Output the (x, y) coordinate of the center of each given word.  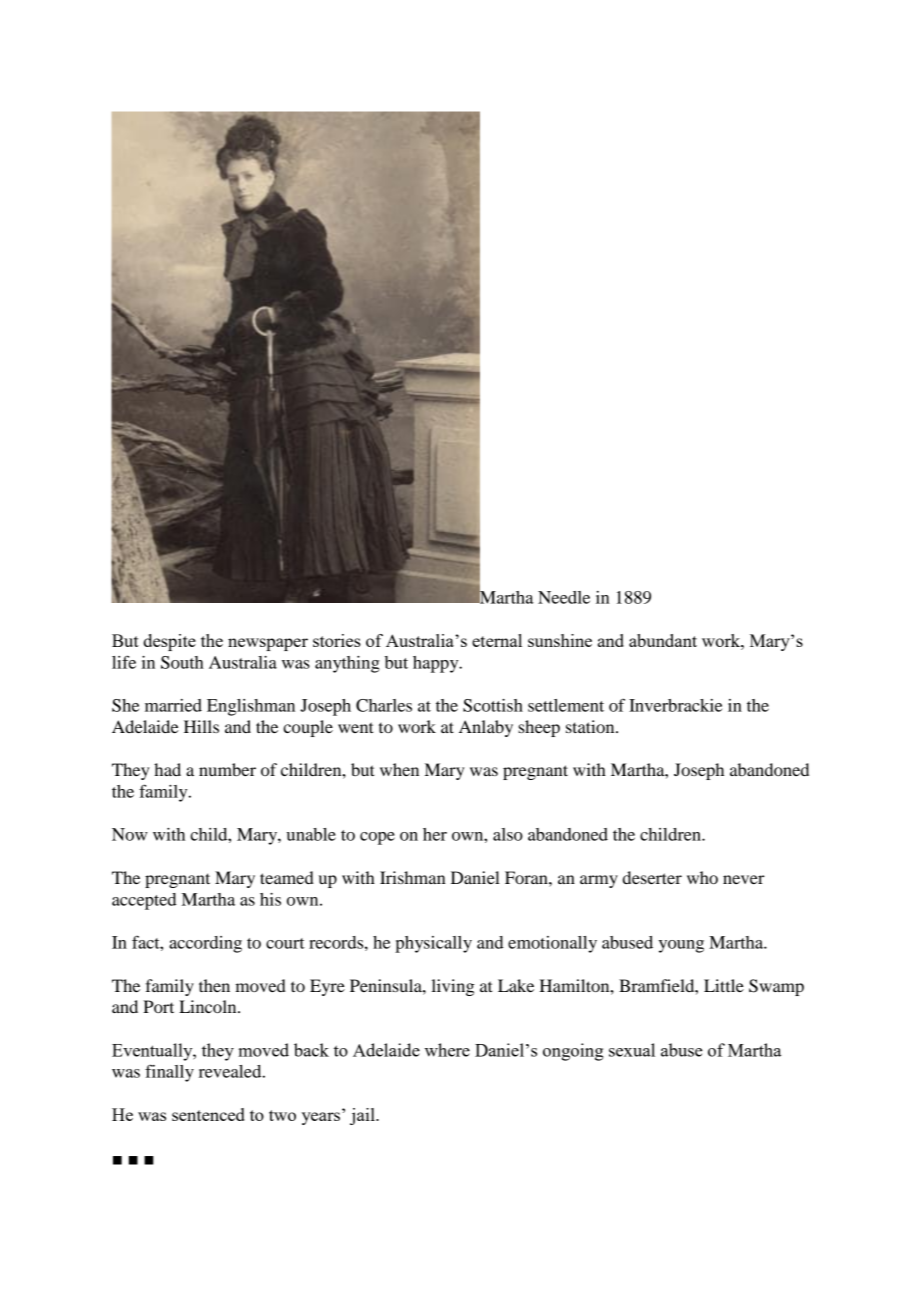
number (227, 769)
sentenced (208, 1114)
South (182, 662)
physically (433, 944)
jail (363, 1116)
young (681, 946)
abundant (663, 640)
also (508, 834)
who (702, 877)
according (205, 944)
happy (437, 664)
